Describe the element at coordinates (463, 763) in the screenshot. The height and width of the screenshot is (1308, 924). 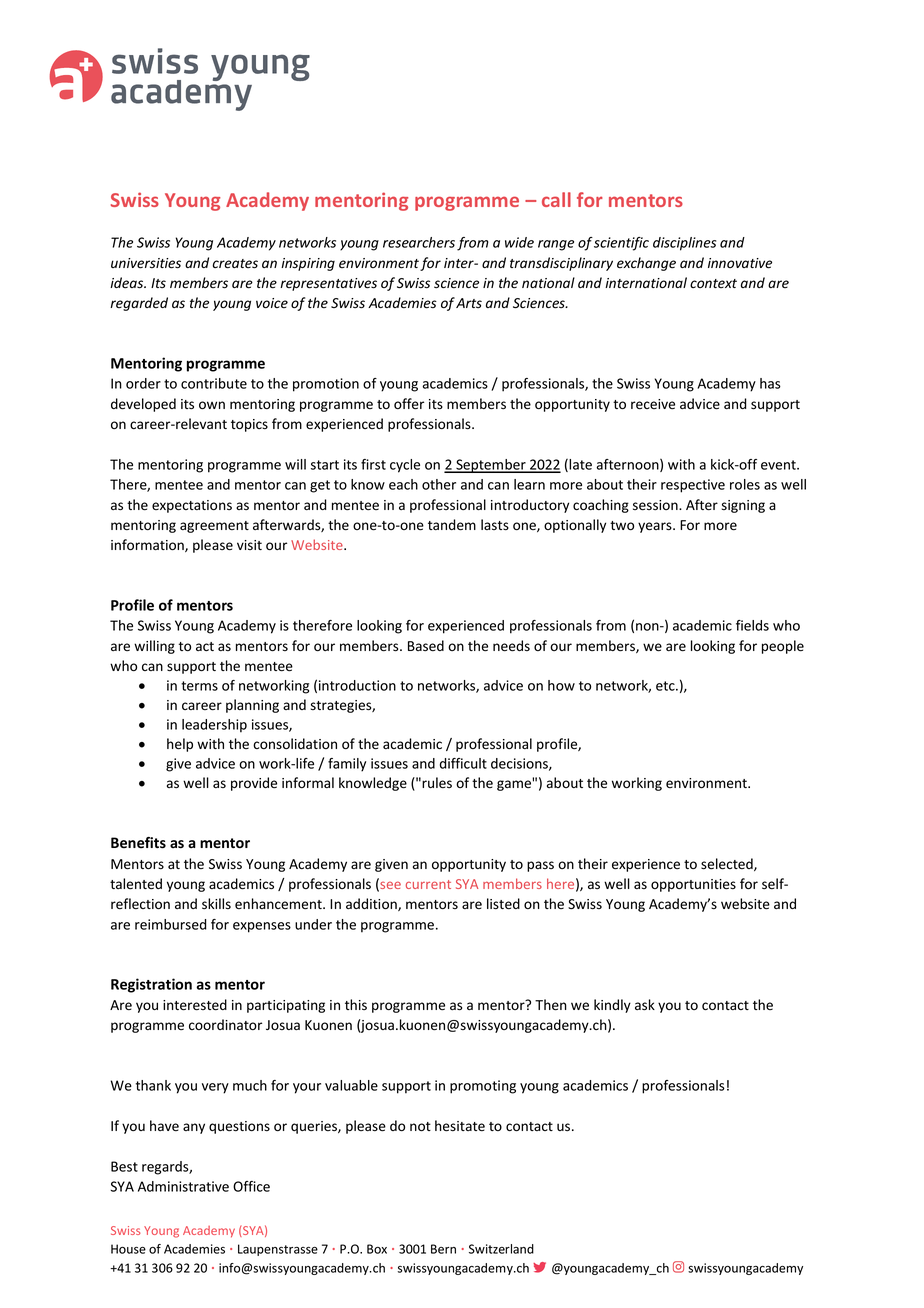
I see `difficult` at that location.
